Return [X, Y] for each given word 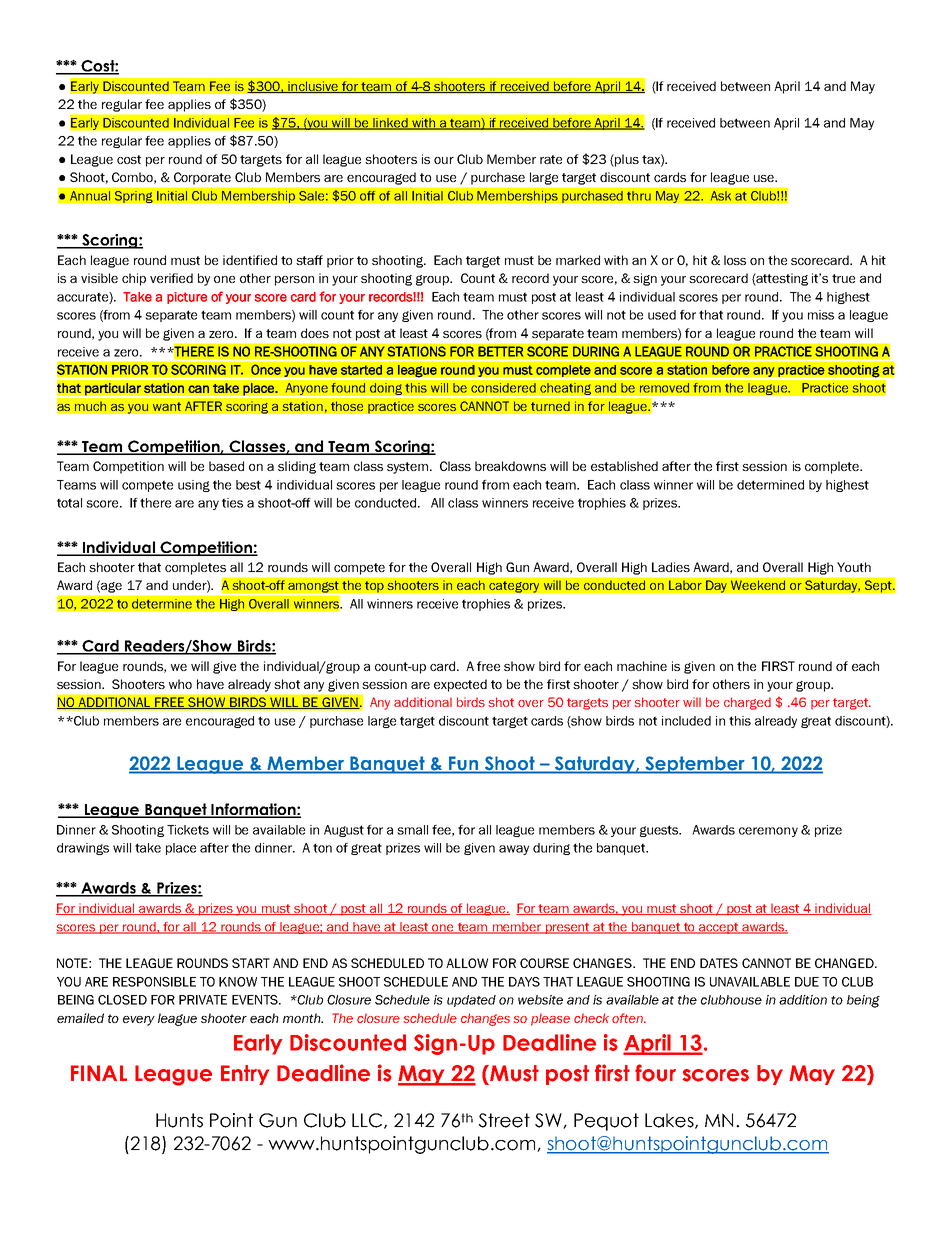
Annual [90, 195]
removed [664, 387]
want [167, 407]
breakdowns [510, 466]
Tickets [188, 830]
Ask [721, 195]
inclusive [313, 87]
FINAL [99, 1073]
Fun [463, 764]
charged [747, 703]
